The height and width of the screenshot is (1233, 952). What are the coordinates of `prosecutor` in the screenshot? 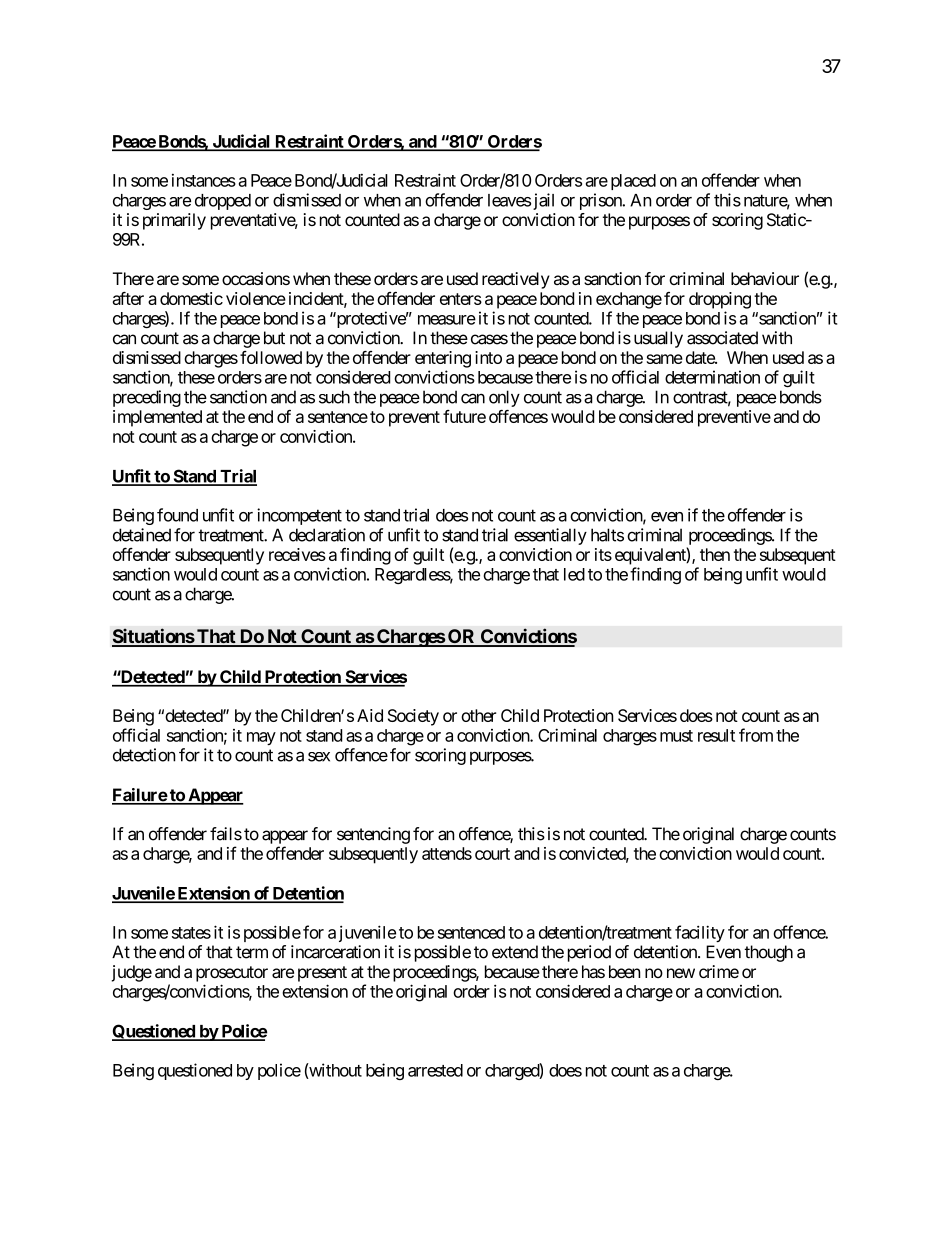 It's located at (232, 974).
